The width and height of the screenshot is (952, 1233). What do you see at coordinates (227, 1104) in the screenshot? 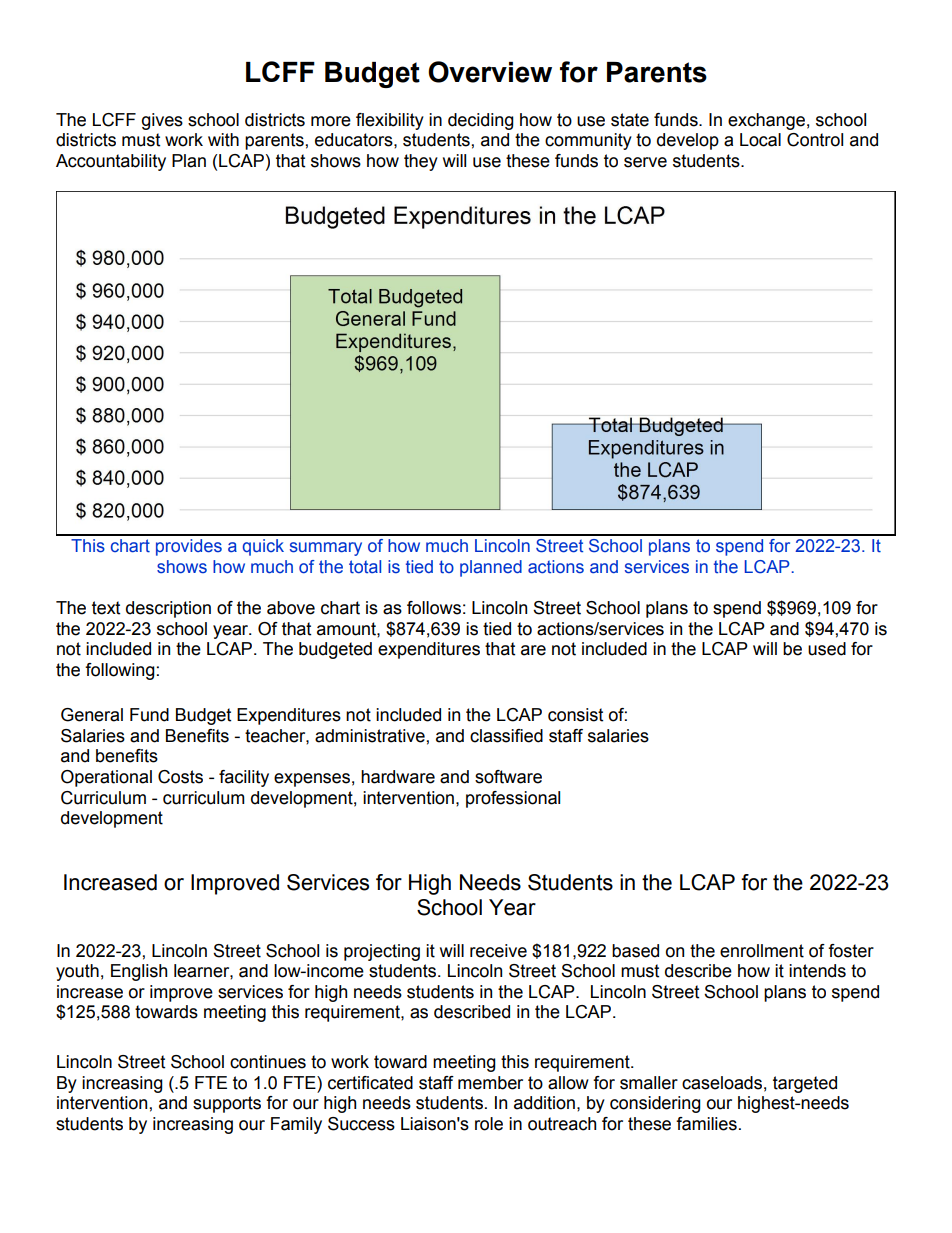
I see `supports` at bounding box center [227, 1104].
